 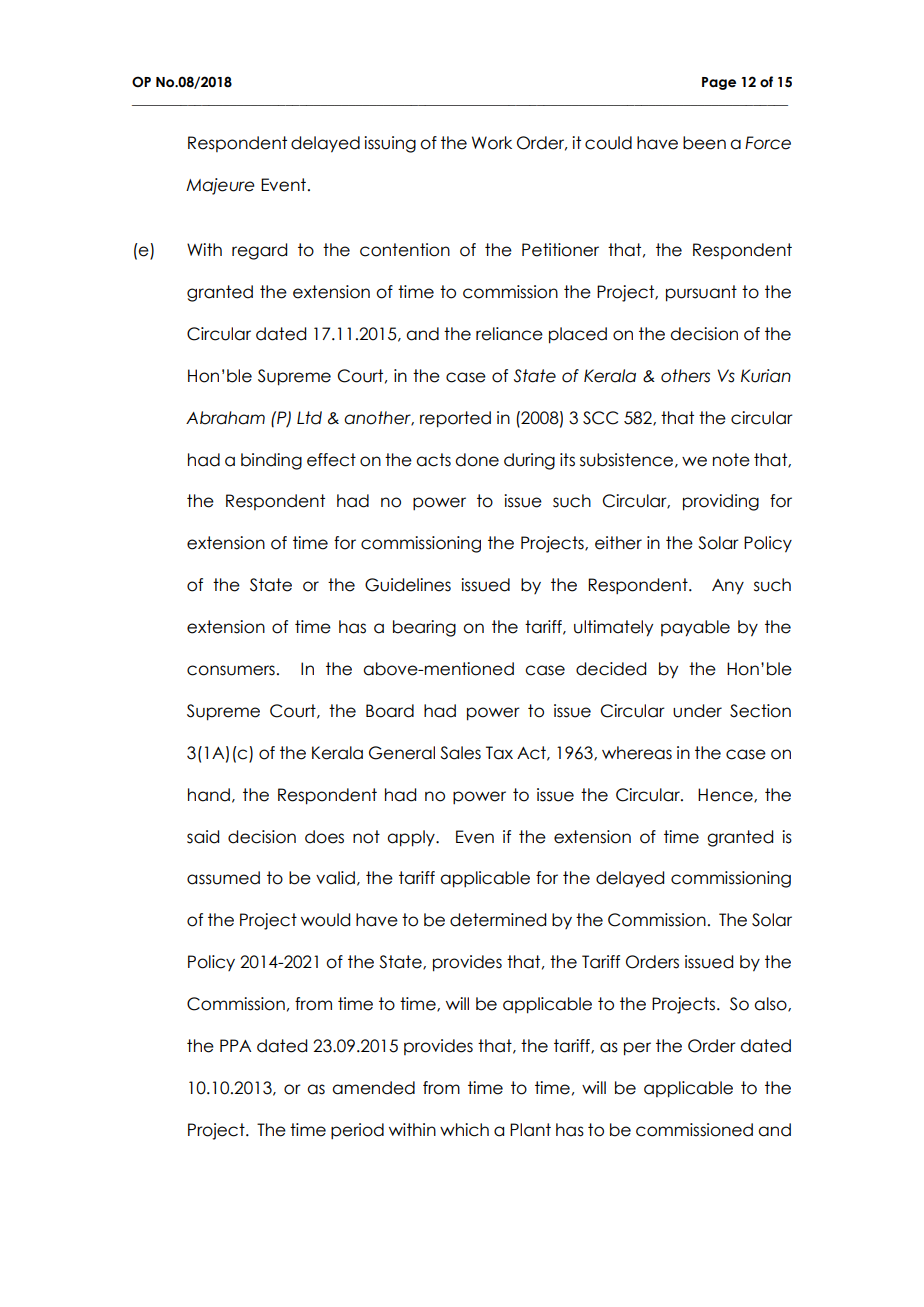 What do you see at coordinates (235, 1045) in the image?
I see `PPA` at bounding box center [235, 1045].
